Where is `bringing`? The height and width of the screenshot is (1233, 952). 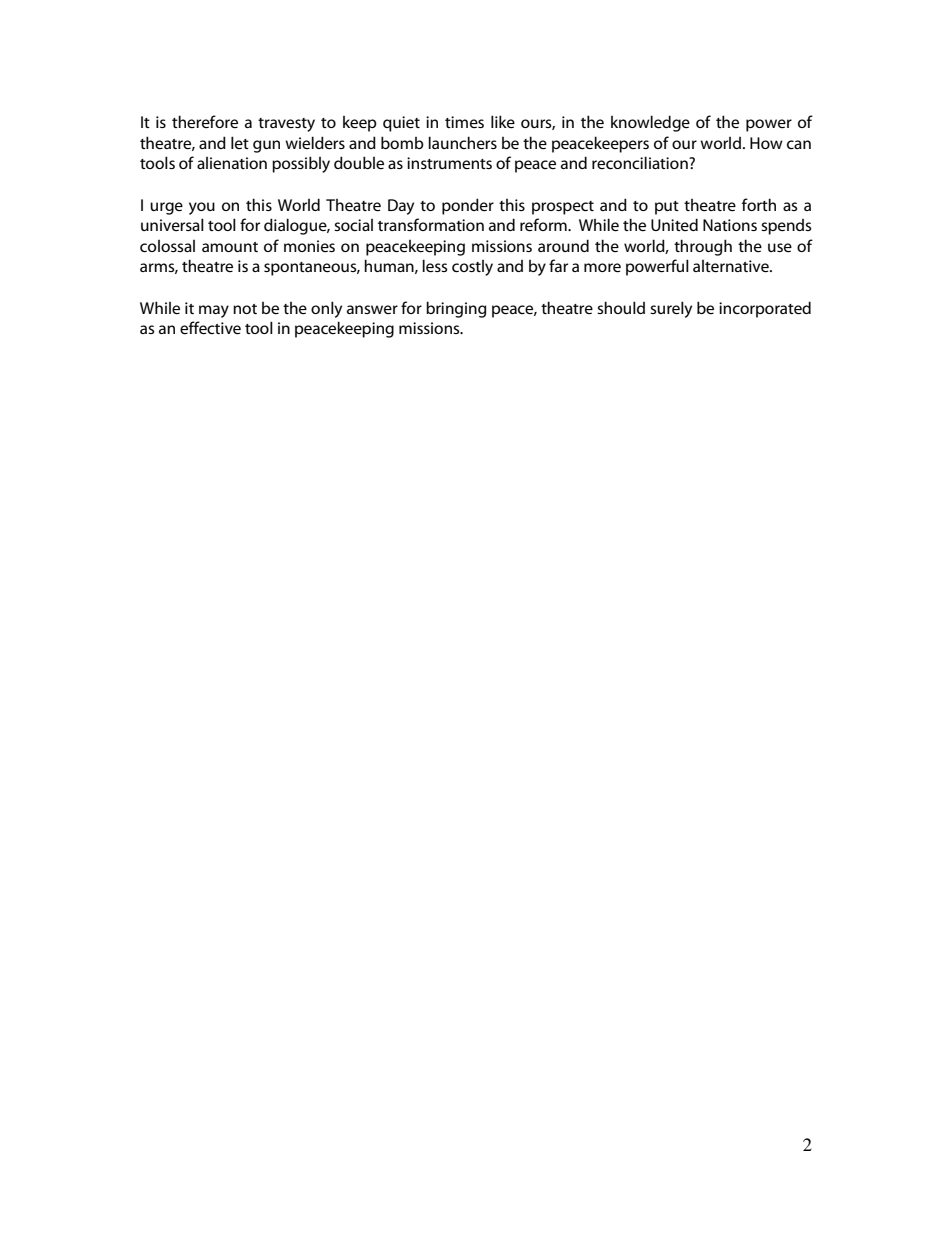 bringing is located at coordinates (456, 309).
